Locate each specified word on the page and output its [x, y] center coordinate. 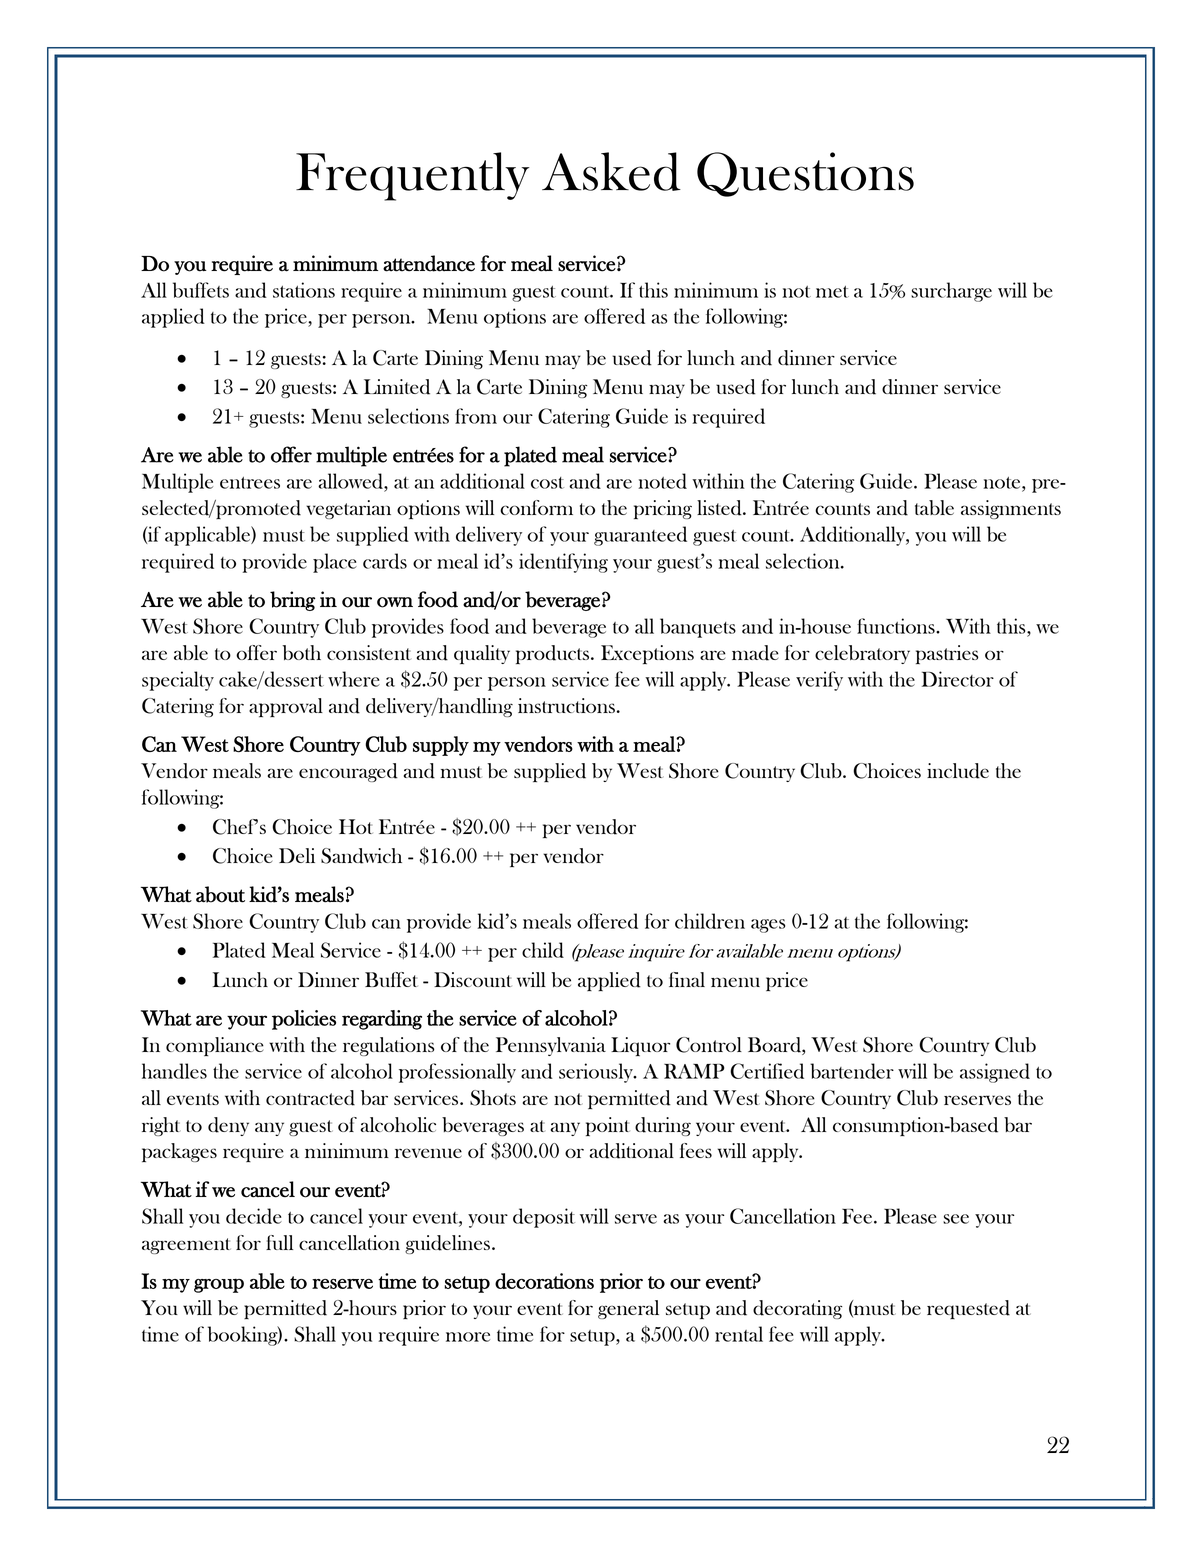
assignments [1011, 509]
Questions [805, 174]
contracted [310, 1098]
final [687, 979]
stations [304, 290]
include [958, 771]
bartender [852, 1071]
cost [547, 483]
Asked [611, 171]
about [220, 894]
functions [897, 626]
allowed [351, 481]
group [219, 1285]
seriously [597, 1073]
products [554, 654]
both [301, 652]
